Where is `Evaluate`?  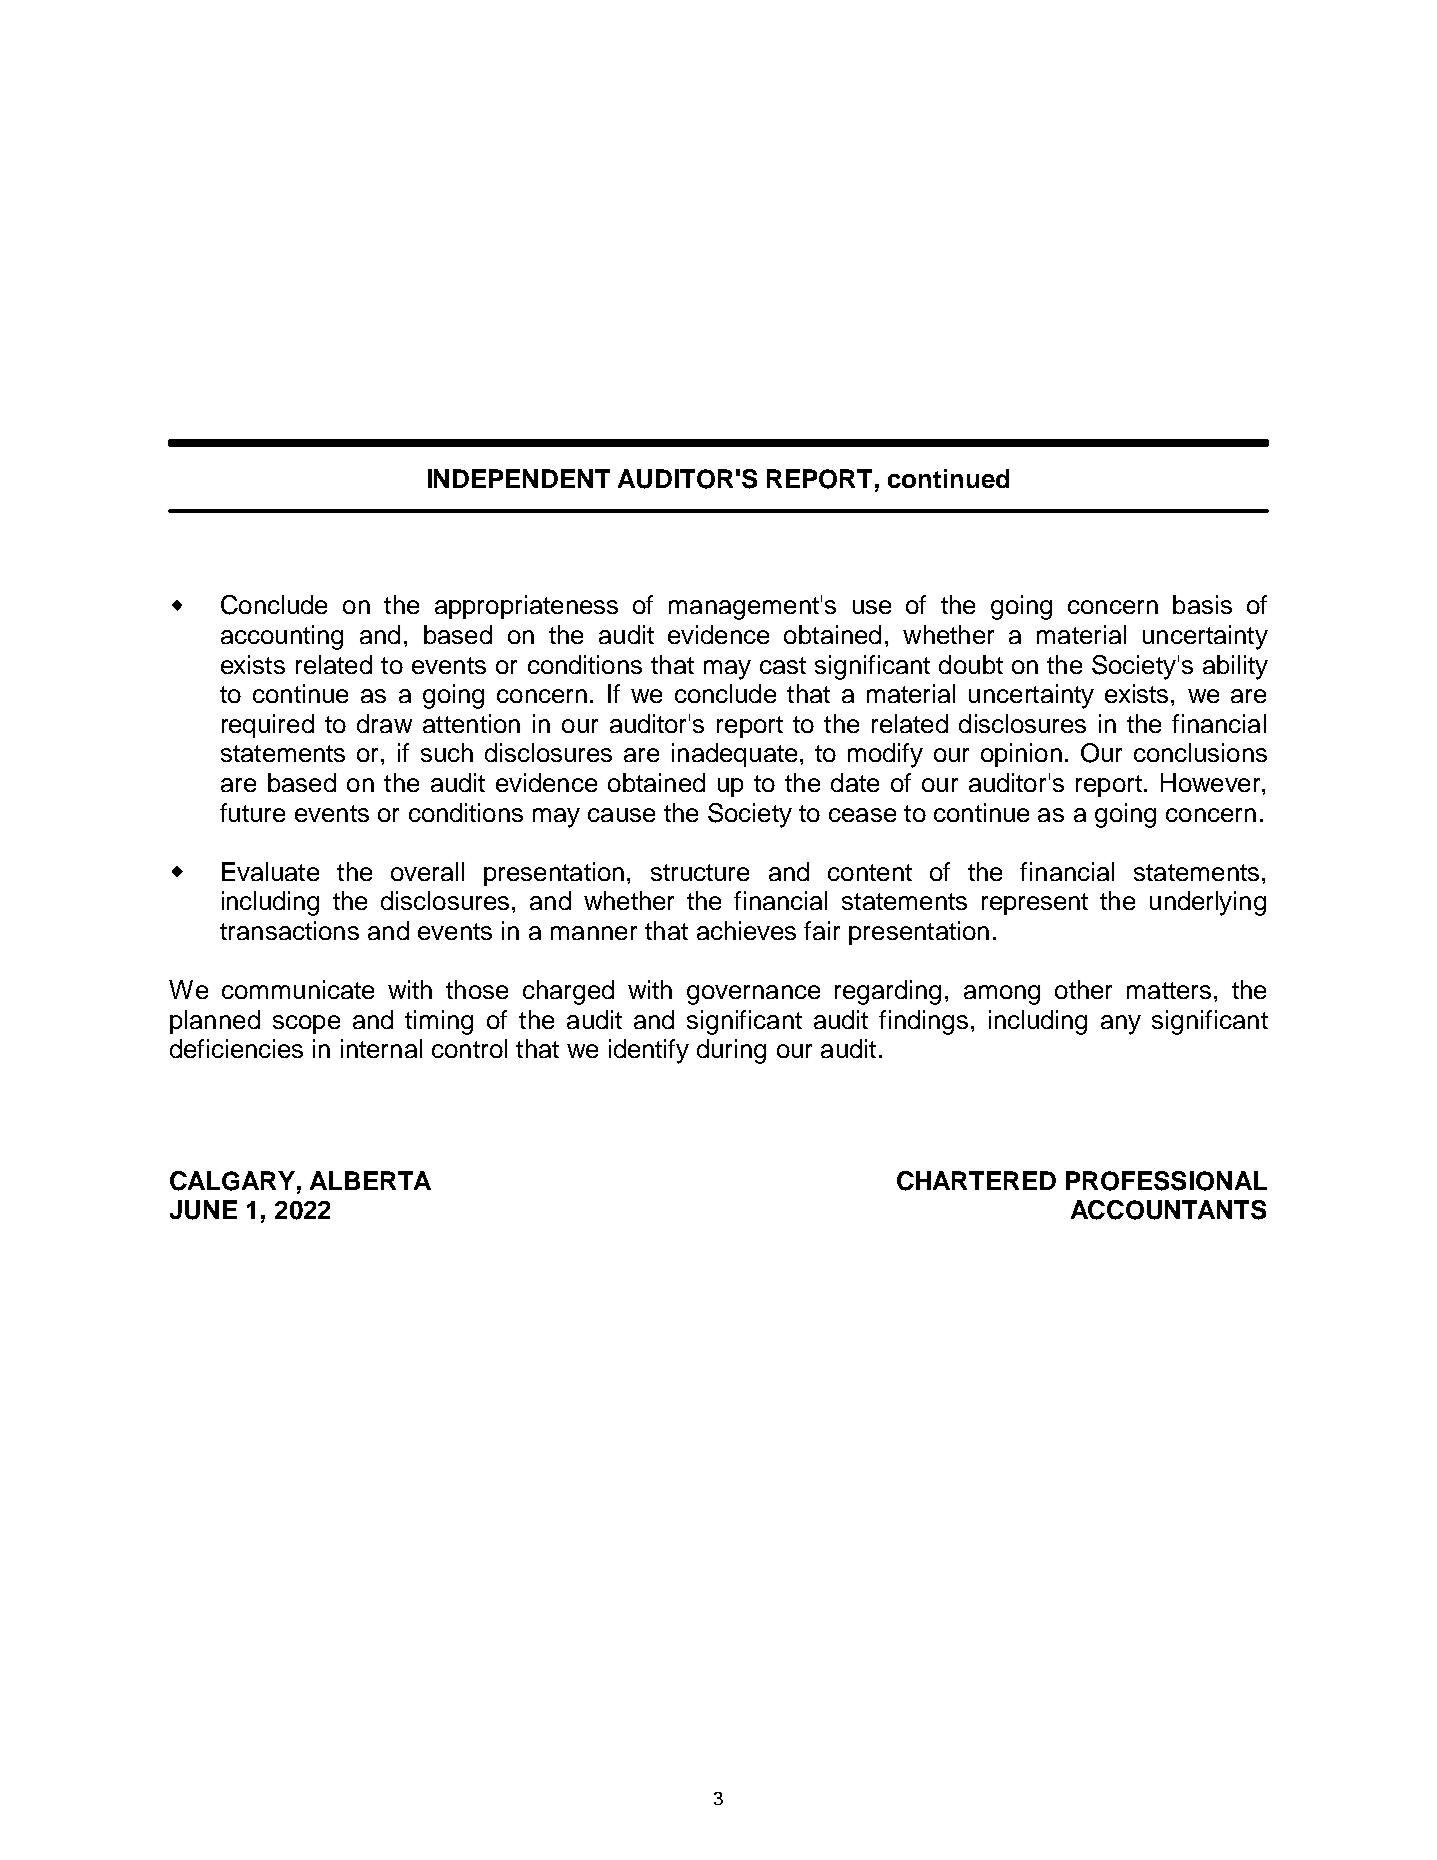
Evaluate is located at coordinates (270, 871).
